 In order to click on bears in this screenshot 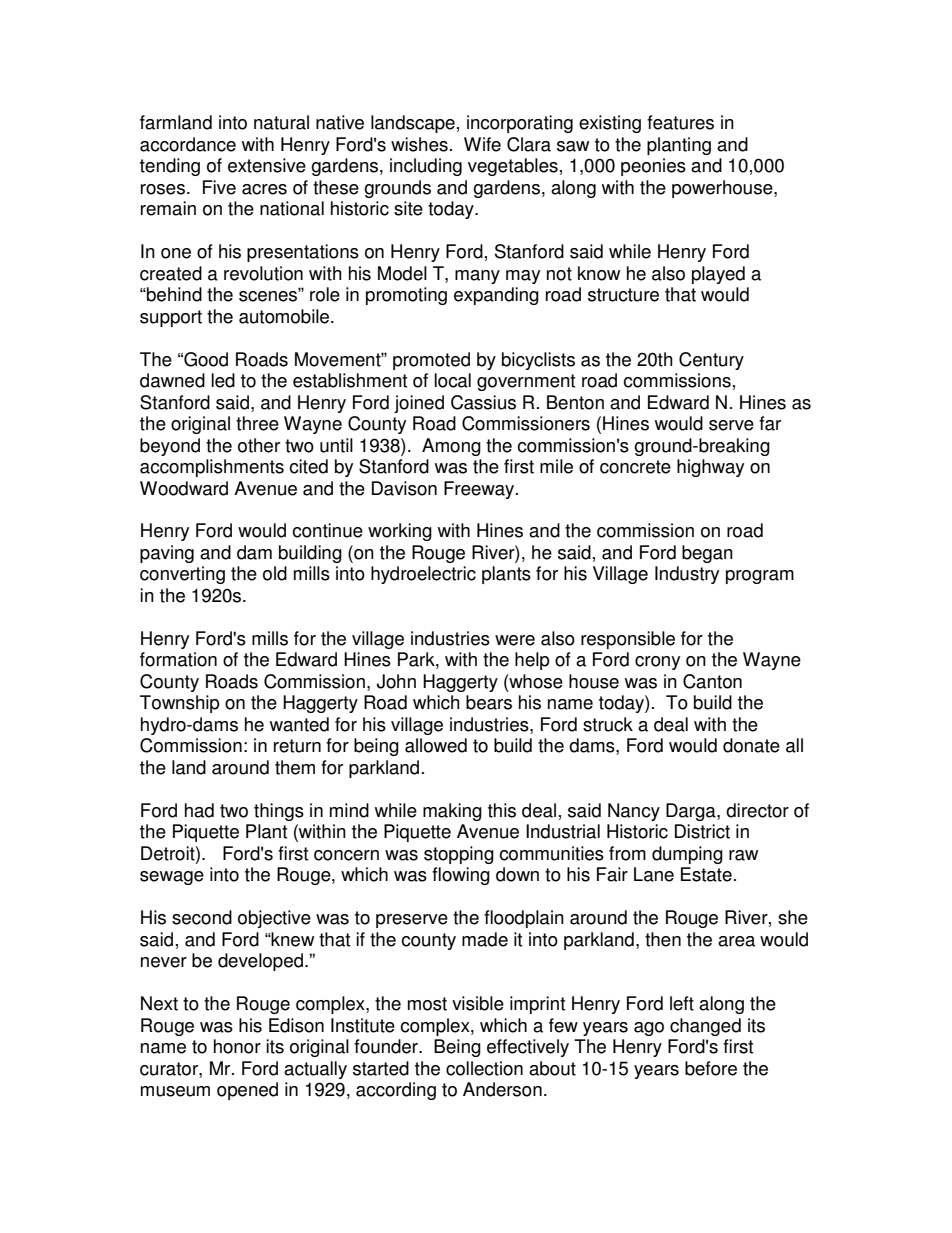, I will do `click(489, 702)`.
